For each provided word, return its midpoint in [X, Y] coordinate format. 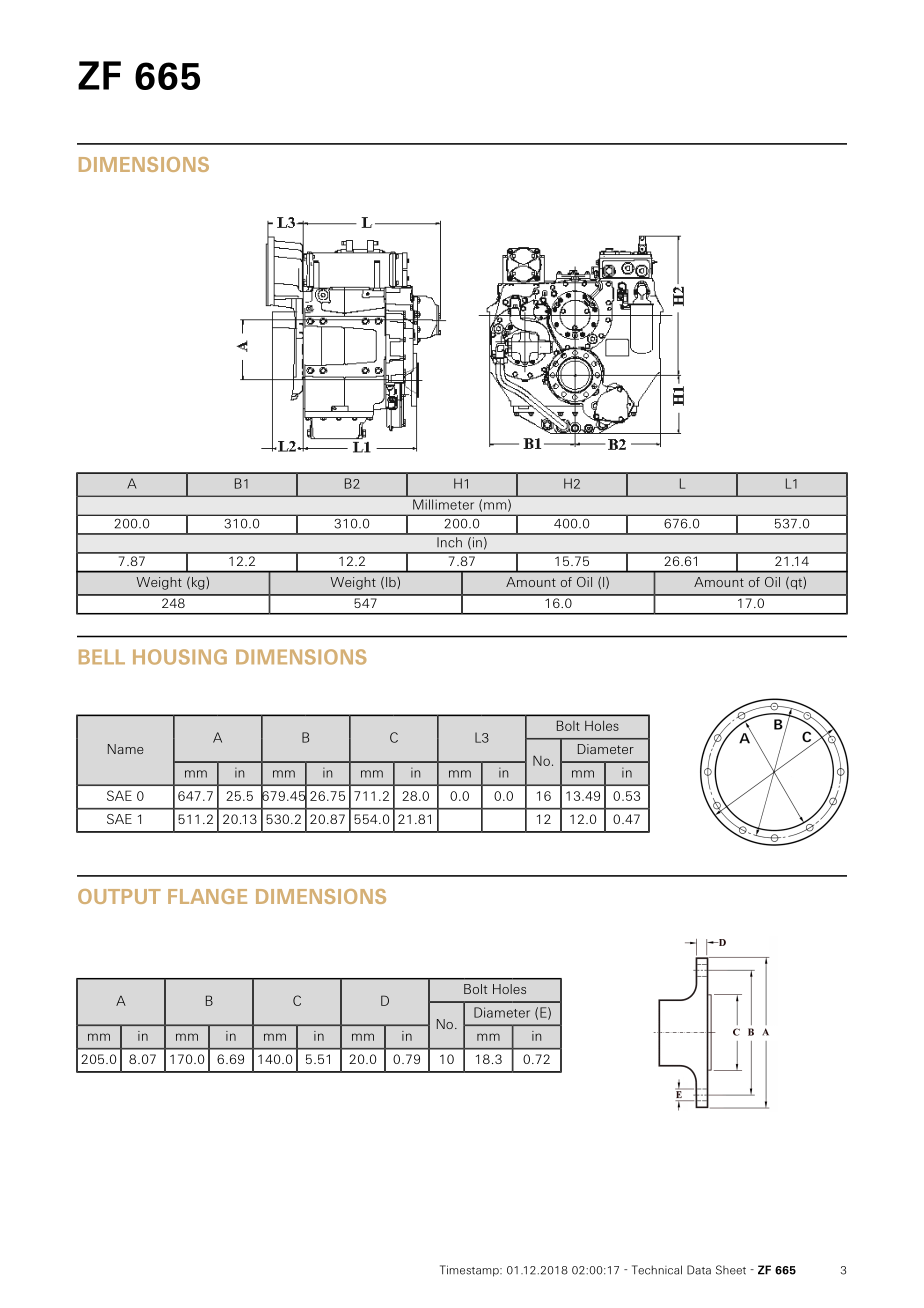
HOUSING [180, 657]
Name [125, 749]
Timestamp [470, 1271]
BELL [102, 656]
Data [699, 1270]
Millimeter [443, 504]
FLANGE [207, 896]
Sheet [731, 1270]
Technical [657, 1270]
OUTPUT [119, 896]
